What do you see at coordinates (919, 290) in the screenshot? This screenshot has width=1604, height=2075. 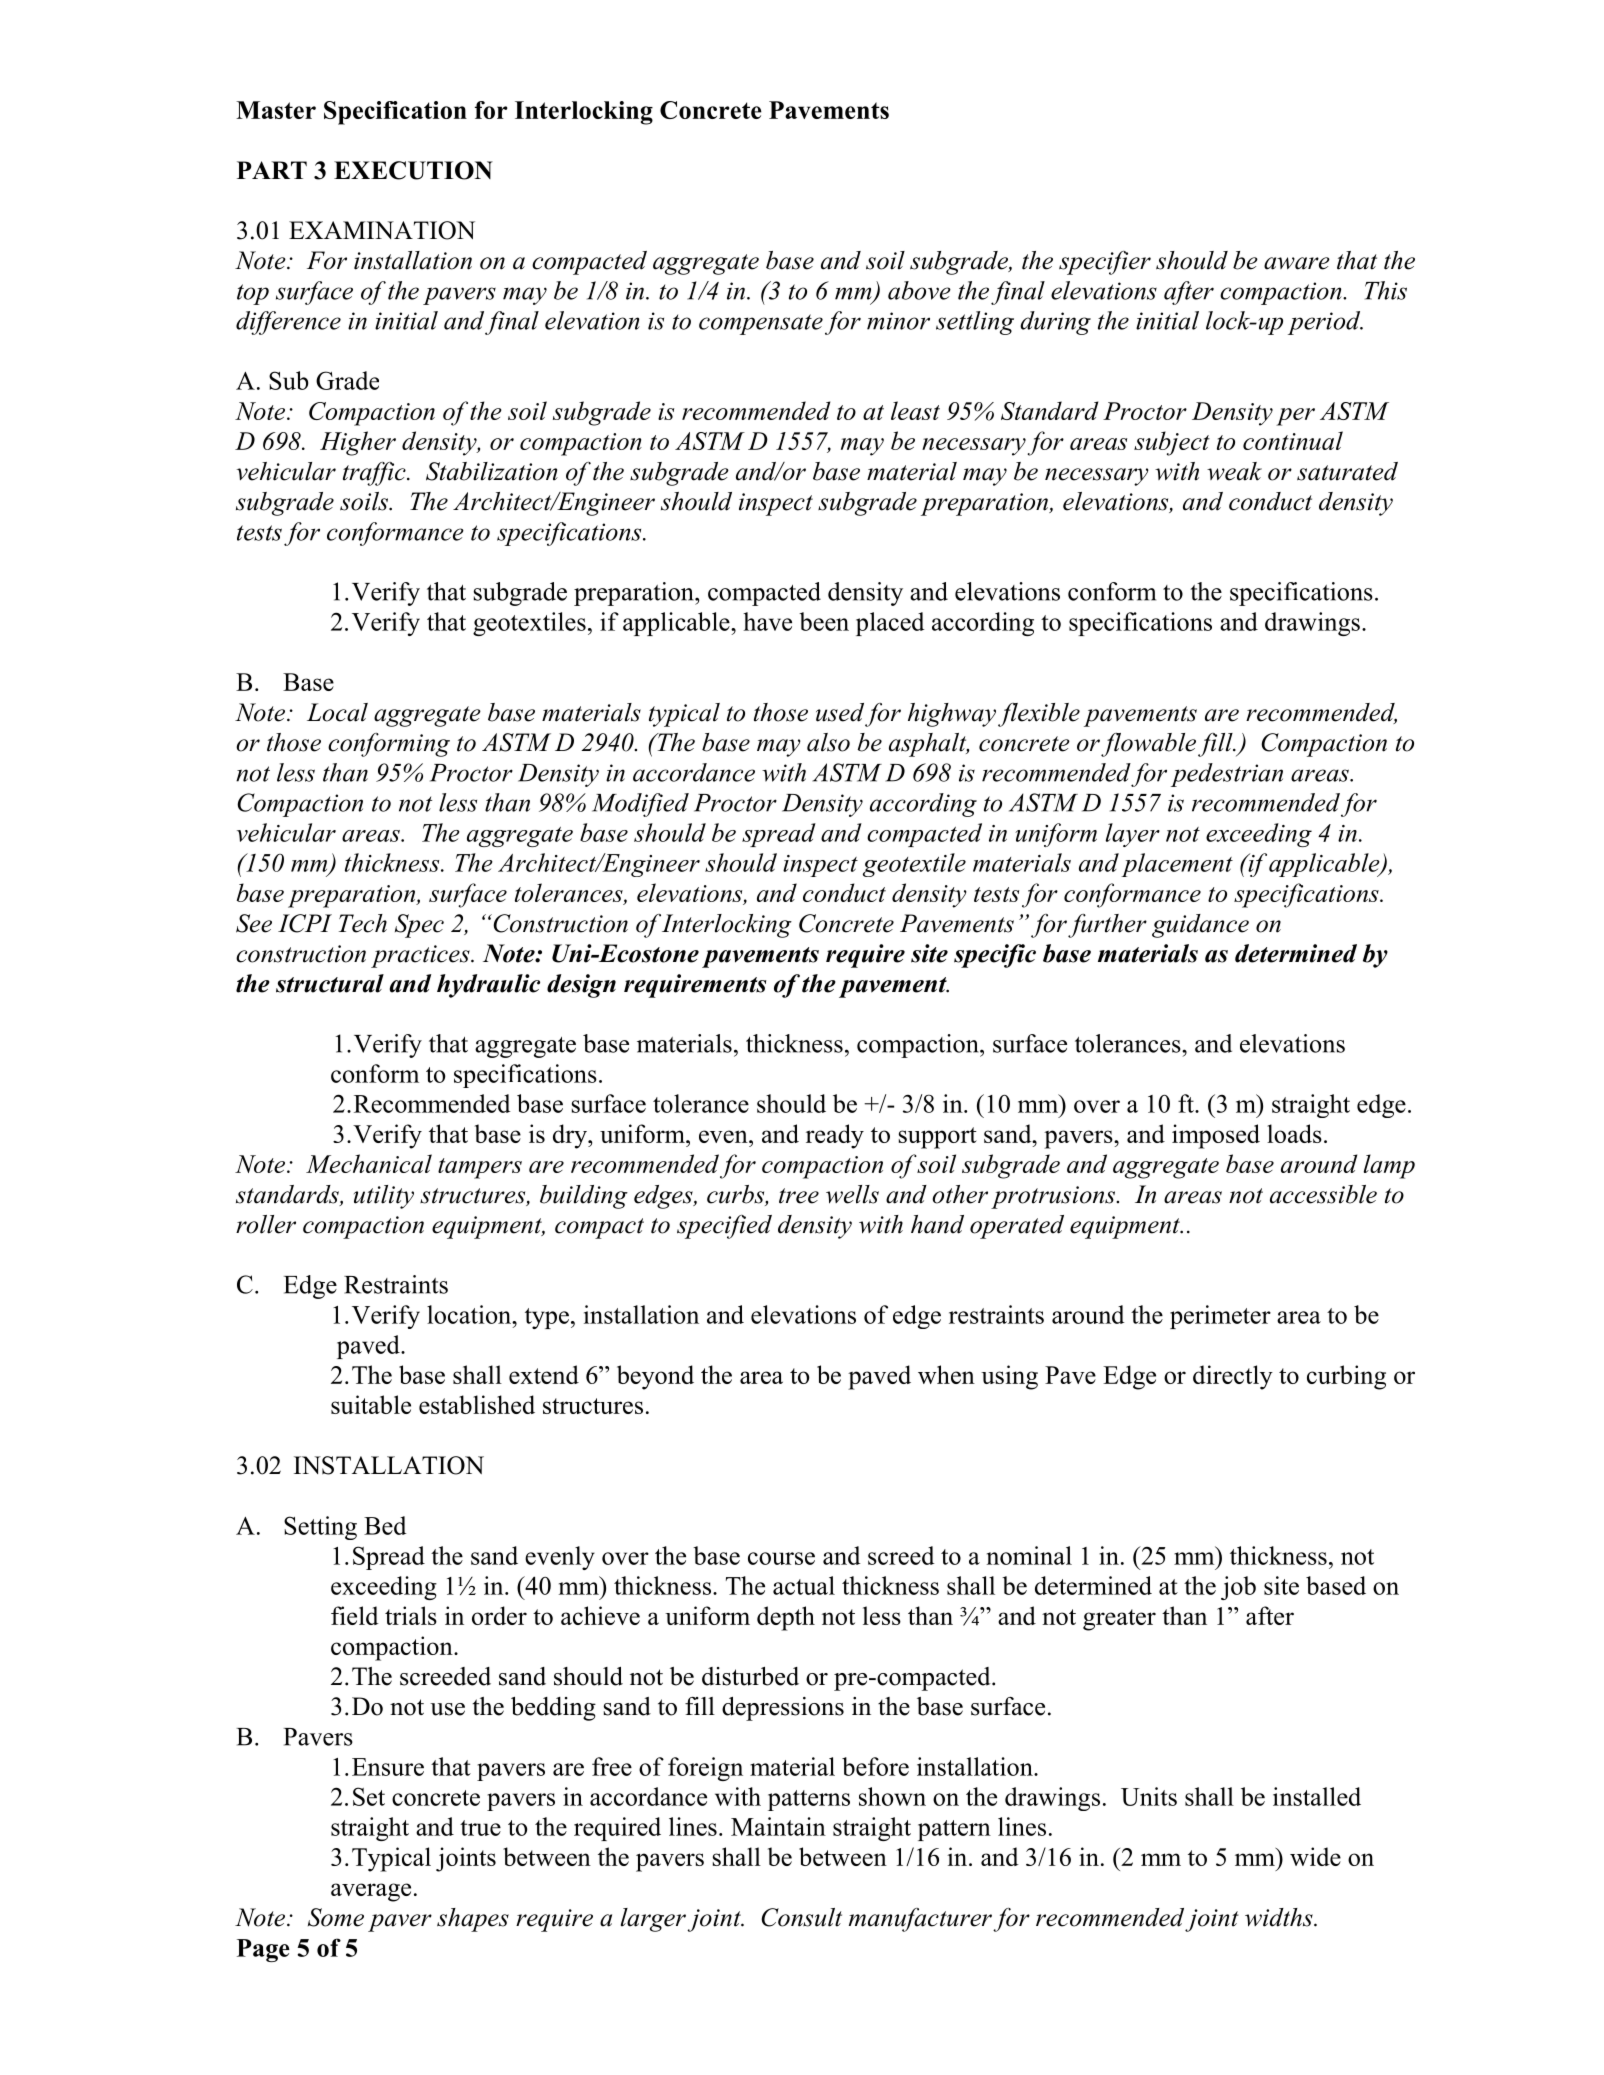 I see `above` at bounding box center [919, 290].
